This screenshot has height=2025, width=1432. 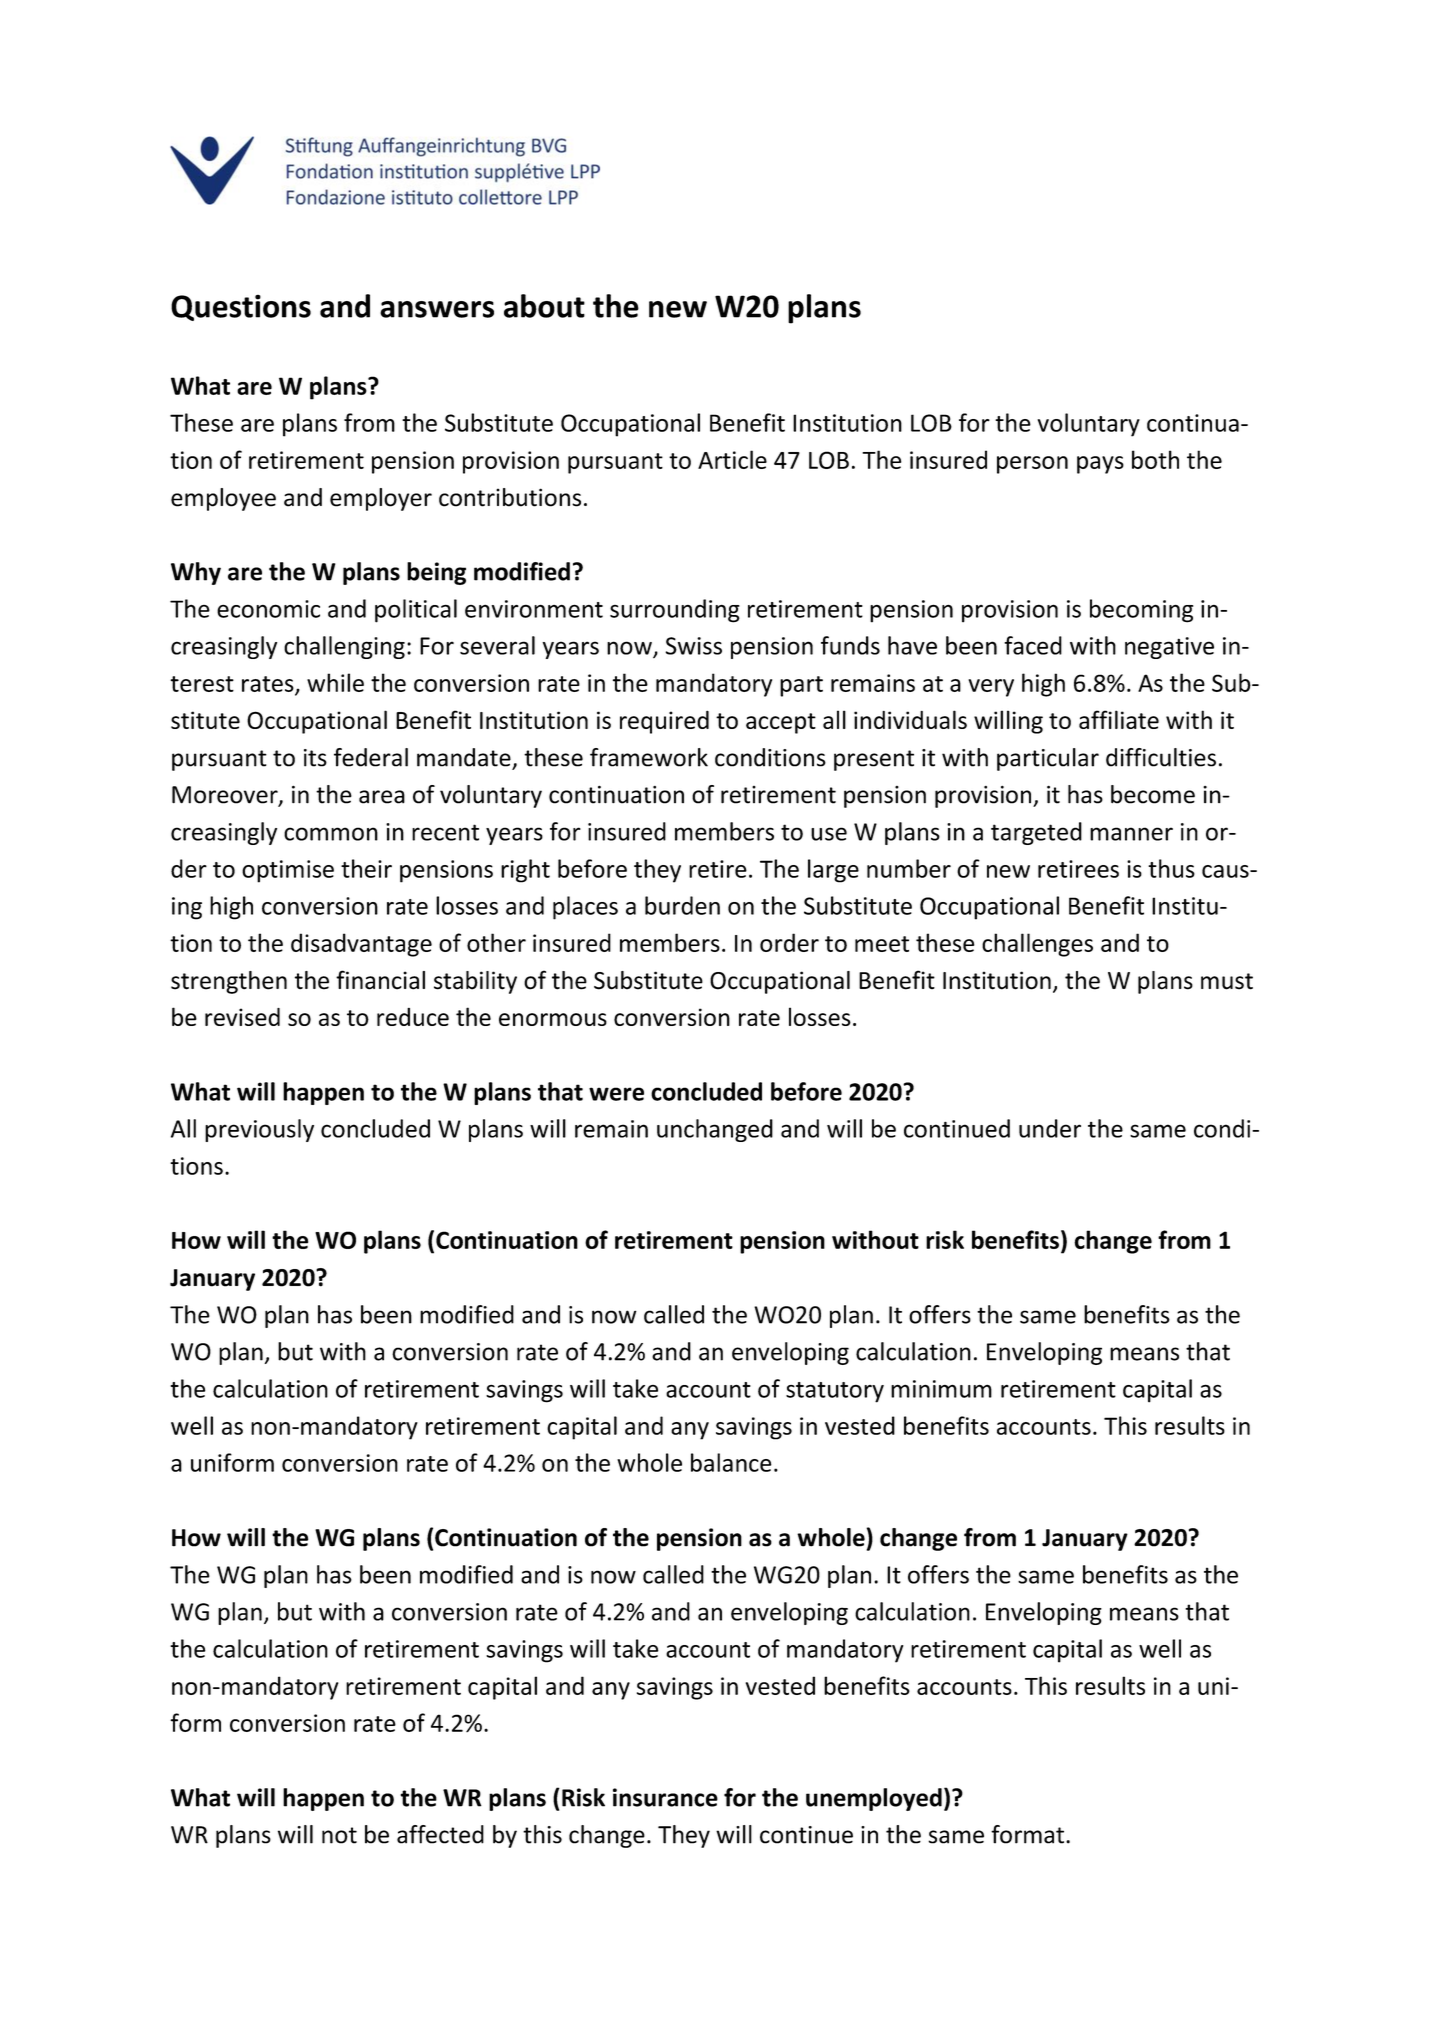 What do you see at coordinates (1131, 834) in the screenshot?
I see `manner` at bounding box center [1131, 834].
